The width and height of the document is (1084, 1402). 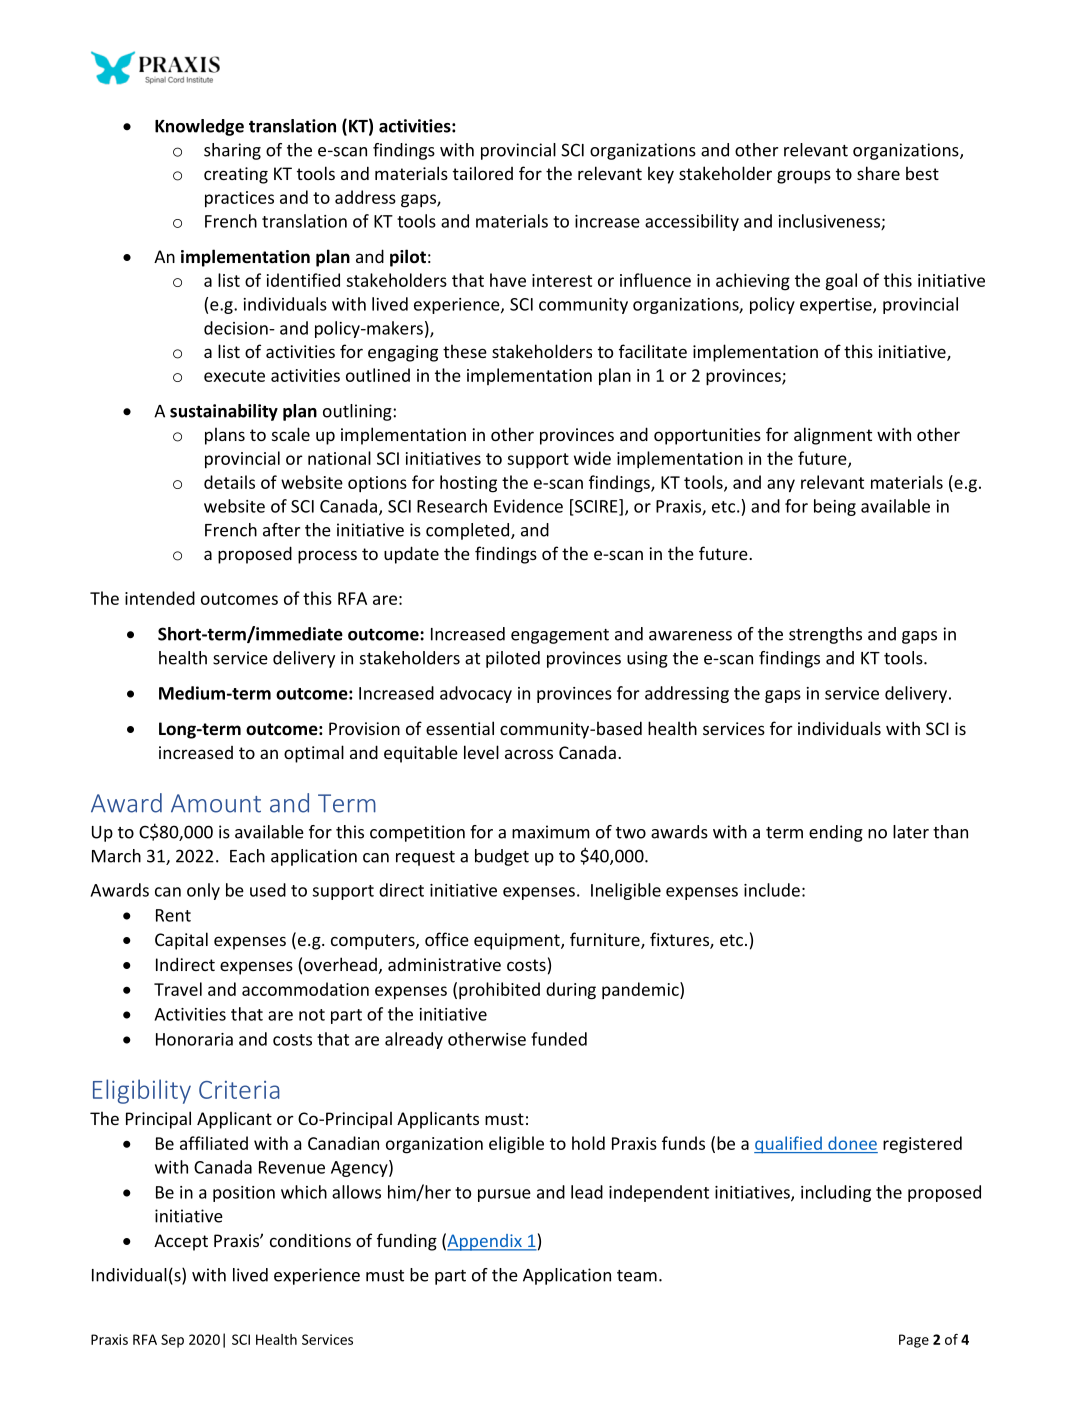 What do you see at coordinates (833, 436) in the document?
I see `alignment` at bounding box center [833, 436].
